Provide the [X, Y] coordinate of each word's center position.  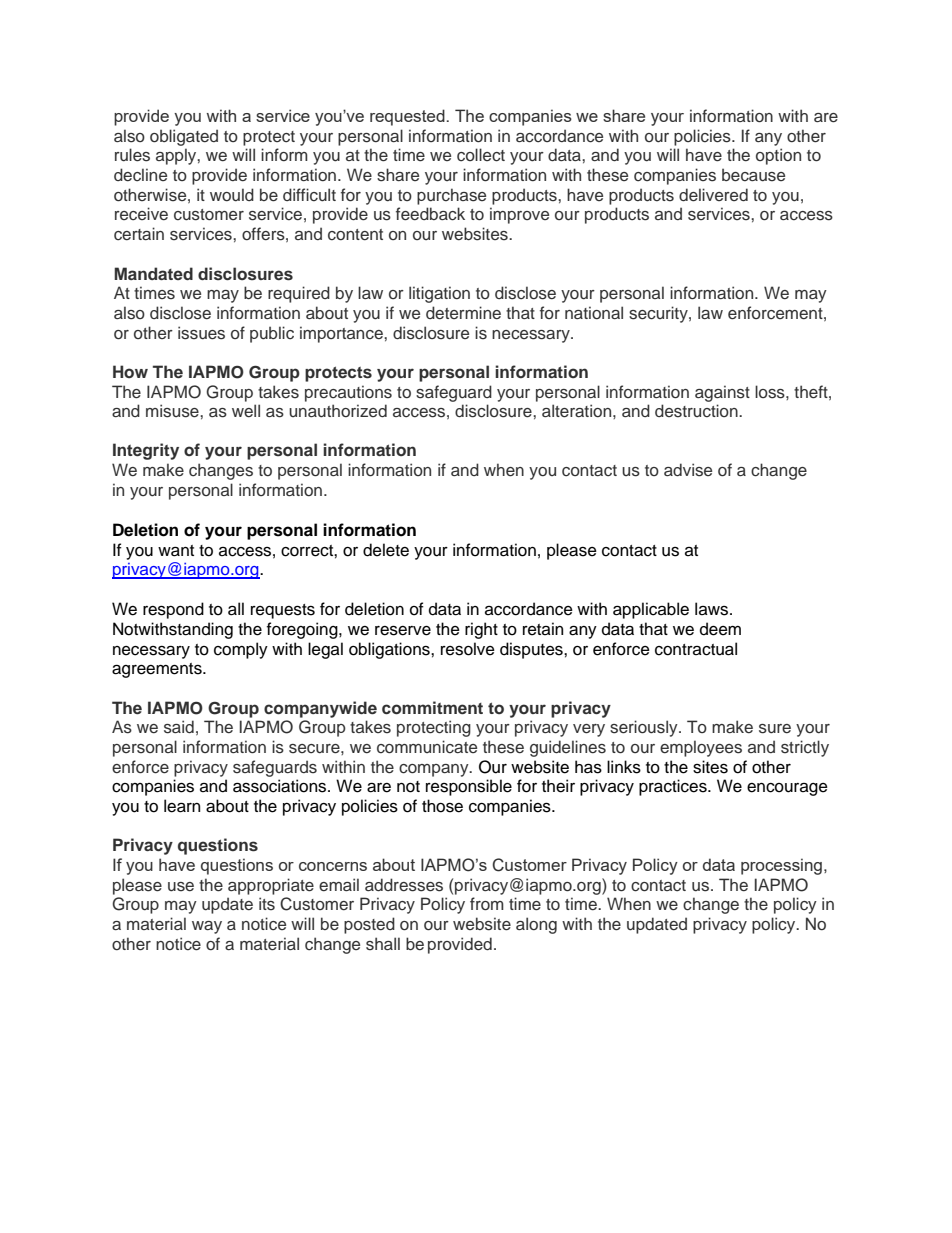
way [207, 927]
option [778, 156]
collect [481, 155]
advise [688, 470]
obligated [184, 137]
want [176, 551]
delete [386, 550]
